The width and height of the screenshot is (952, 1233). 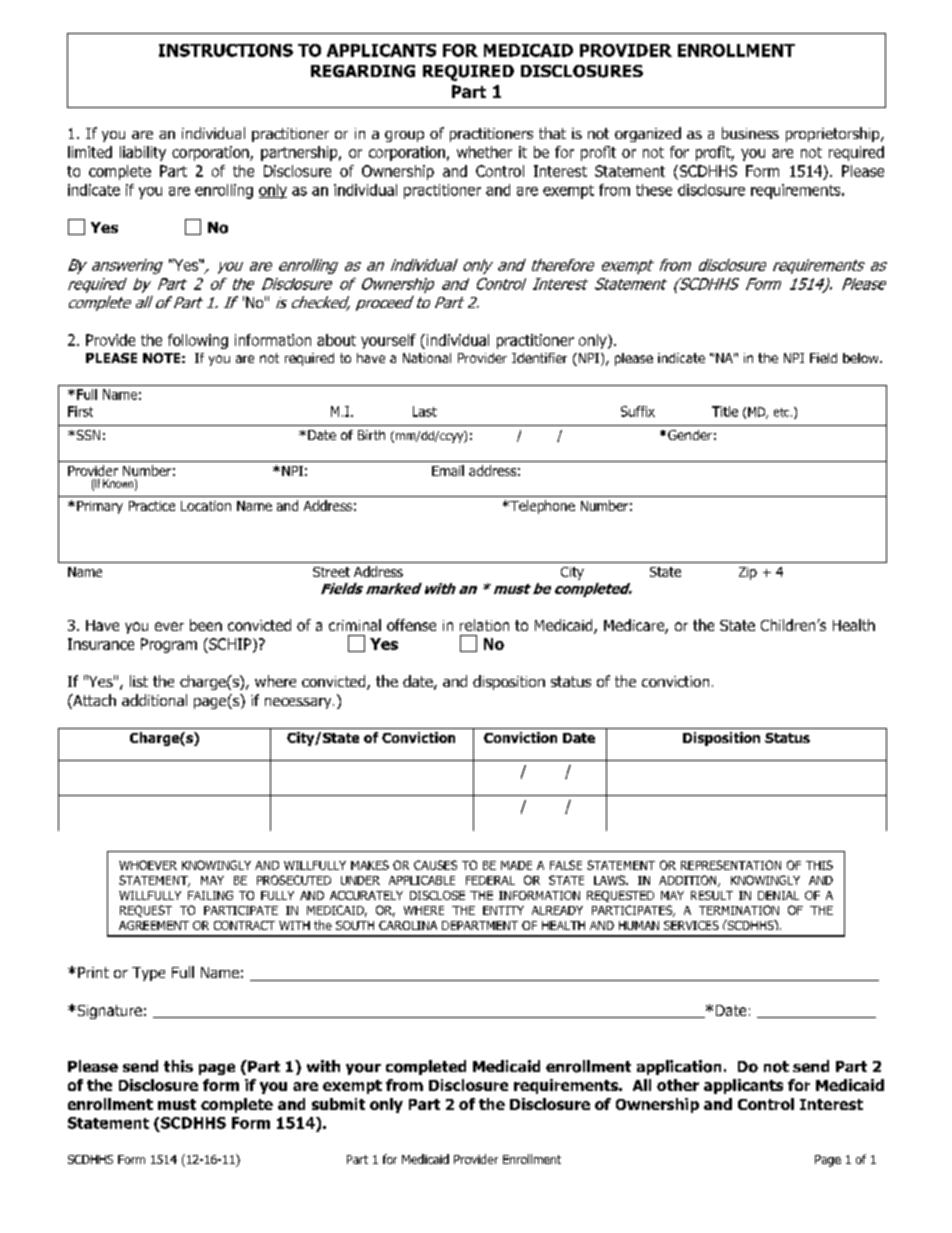 I want to click on Zip, so click(x=748, y=573).
